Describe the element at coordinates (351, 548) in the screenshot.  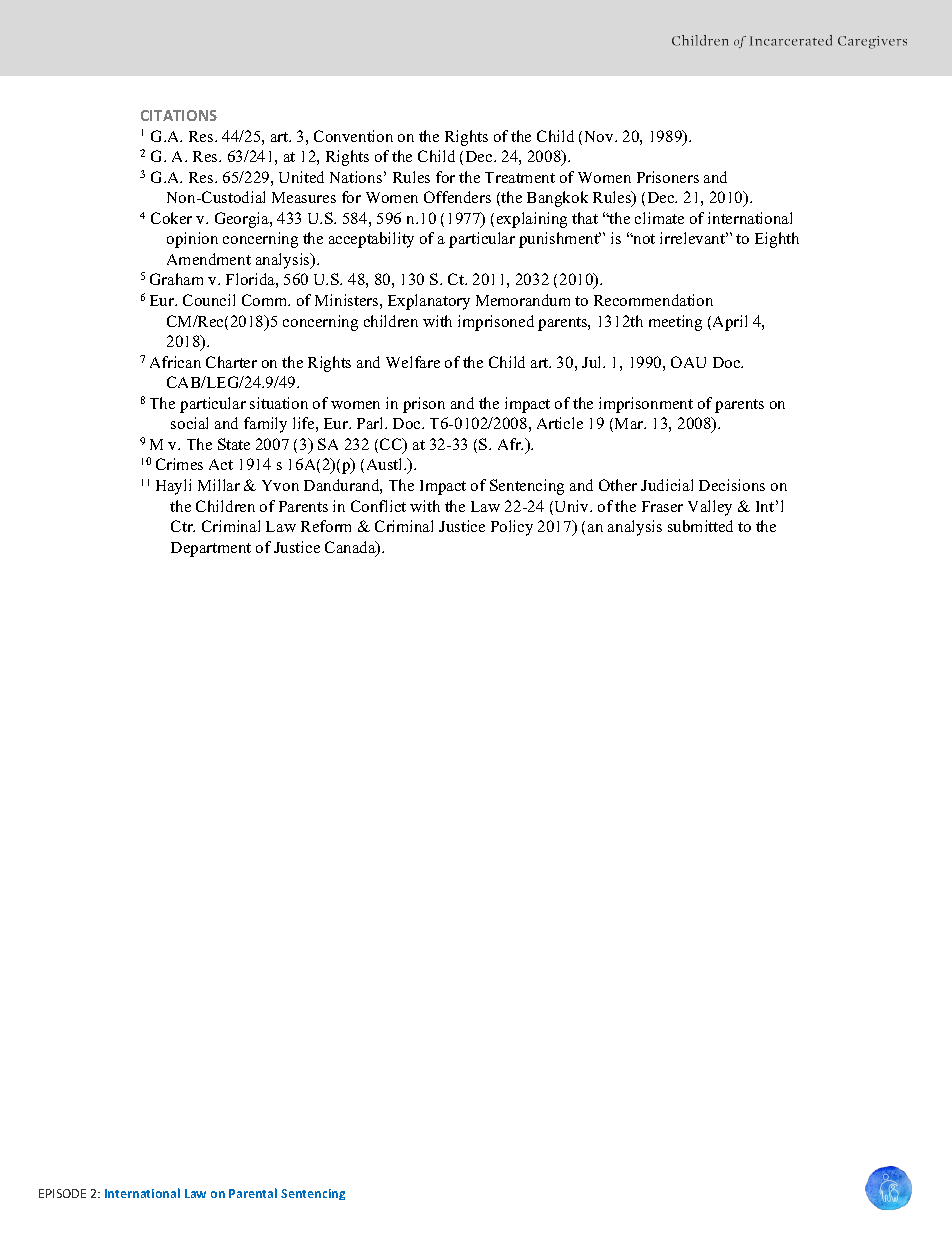
I see `Canada` at that location.
